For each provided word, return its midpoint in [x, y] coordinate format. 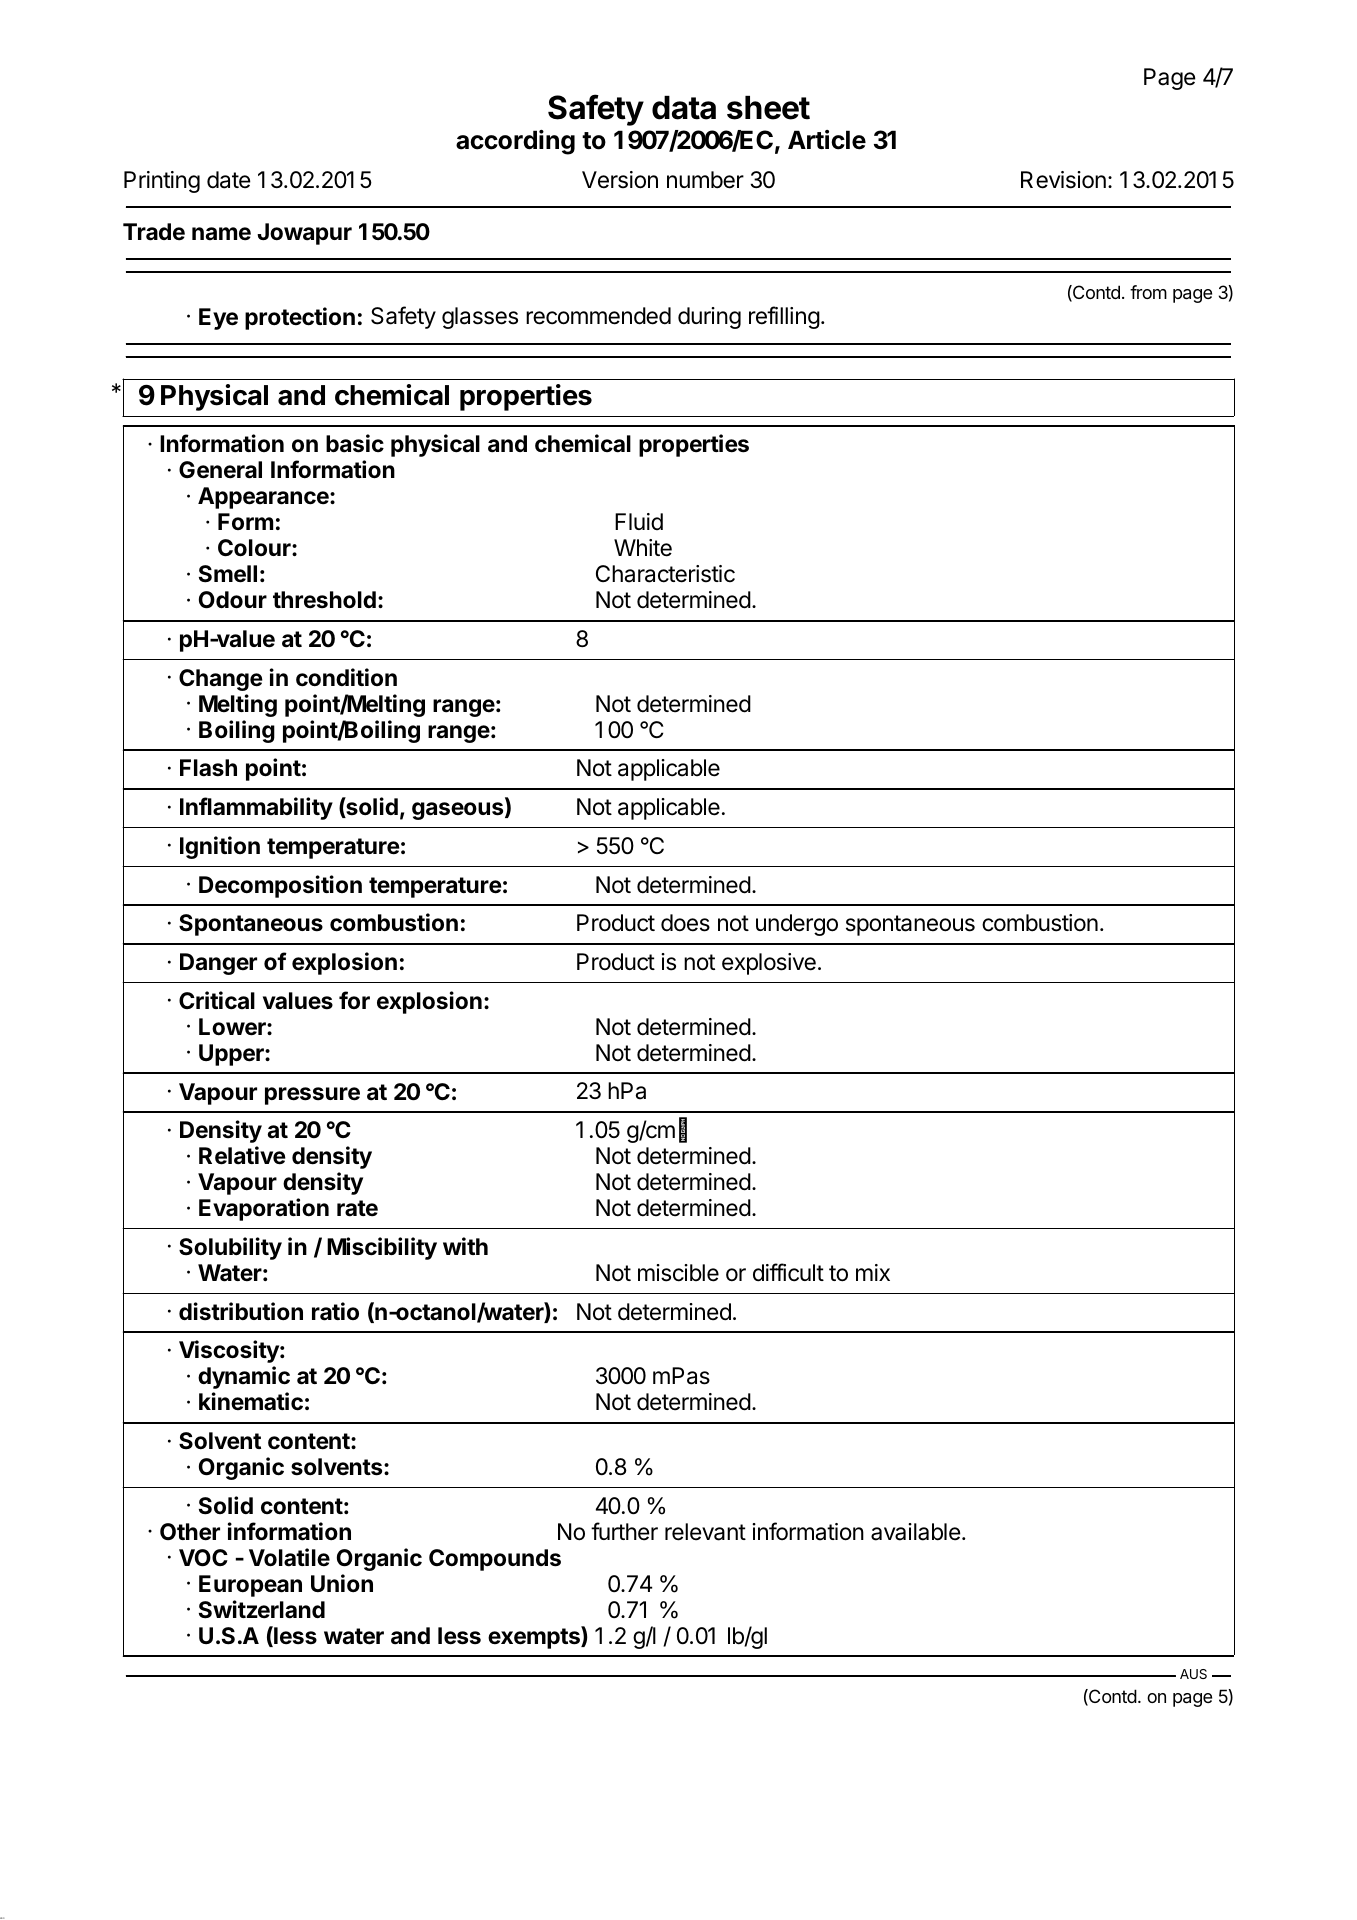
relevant [705, 1532]
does [685, 923]
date [228, 180]
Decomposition [280, 886]
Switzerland [262, 1609]
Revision [1063, 180]
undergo [797, 925]
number [705, 180]
